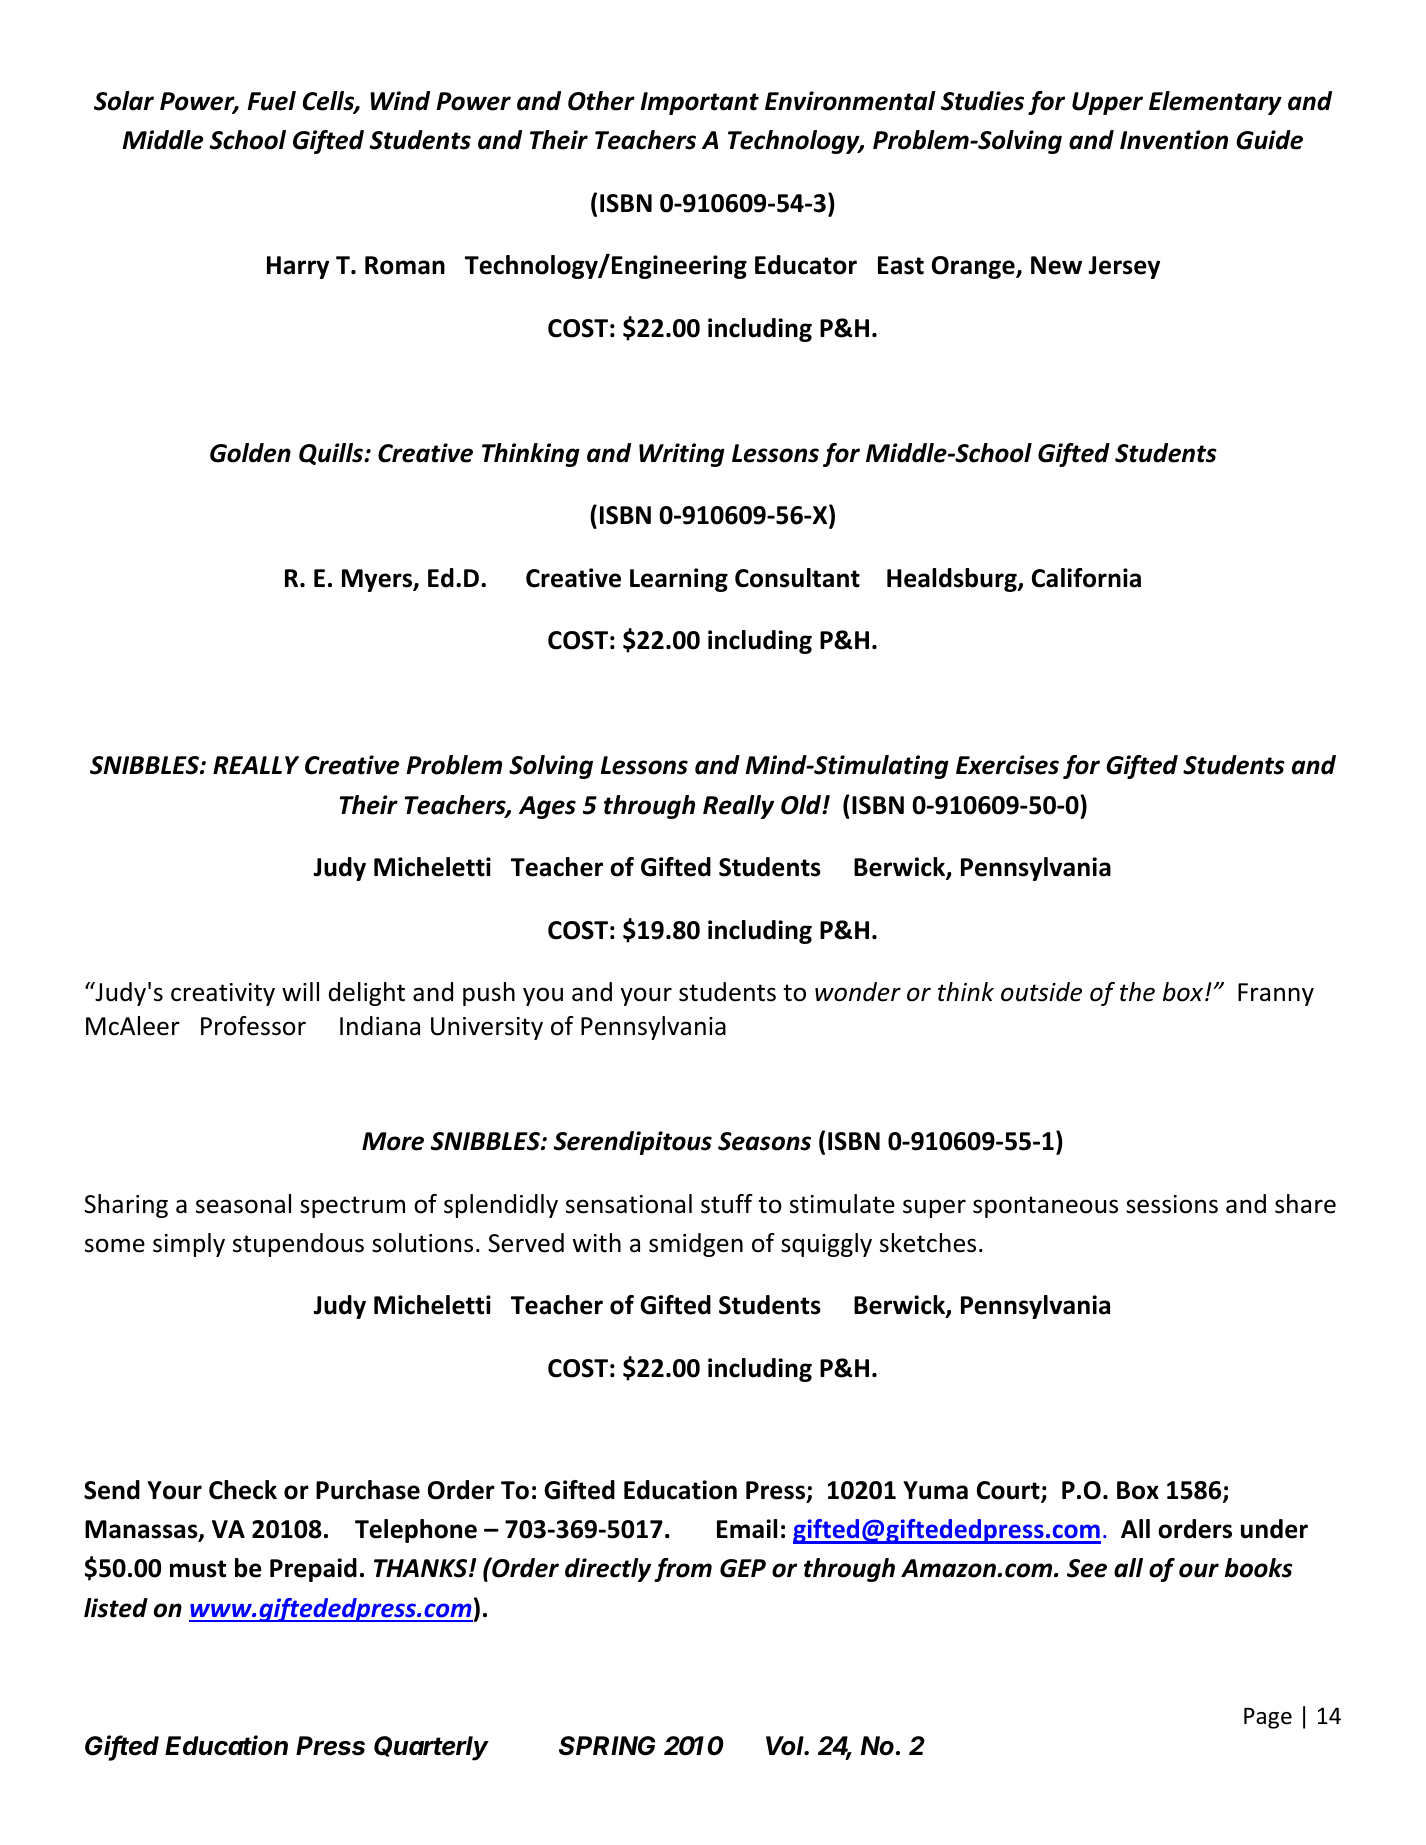 This document has height=1845, width=1426. I want to click on sessions, so click(1172, 1204).
